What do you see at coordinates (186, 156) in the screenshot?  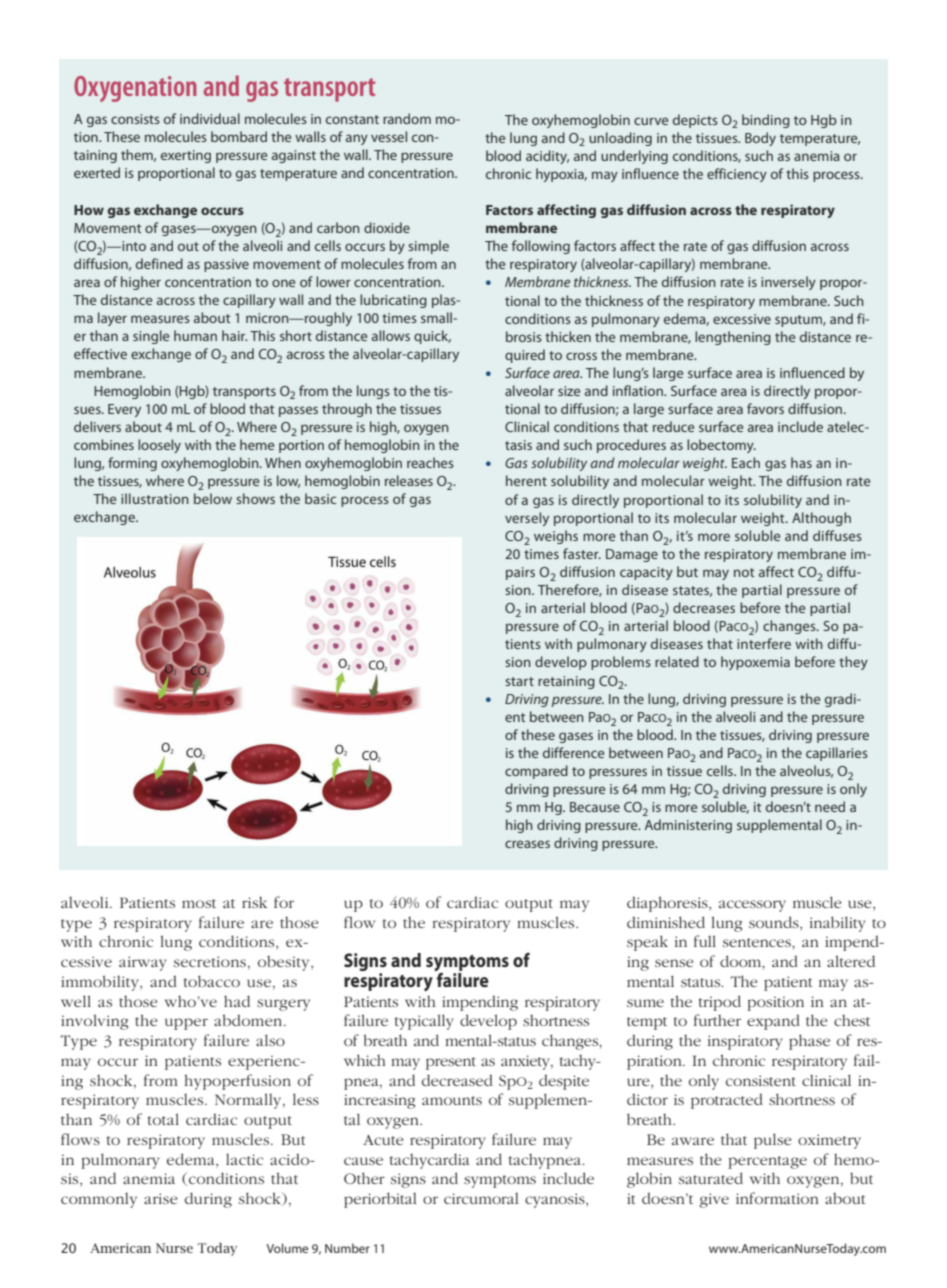 I see `exerting` at bounding box center [186, 156].
